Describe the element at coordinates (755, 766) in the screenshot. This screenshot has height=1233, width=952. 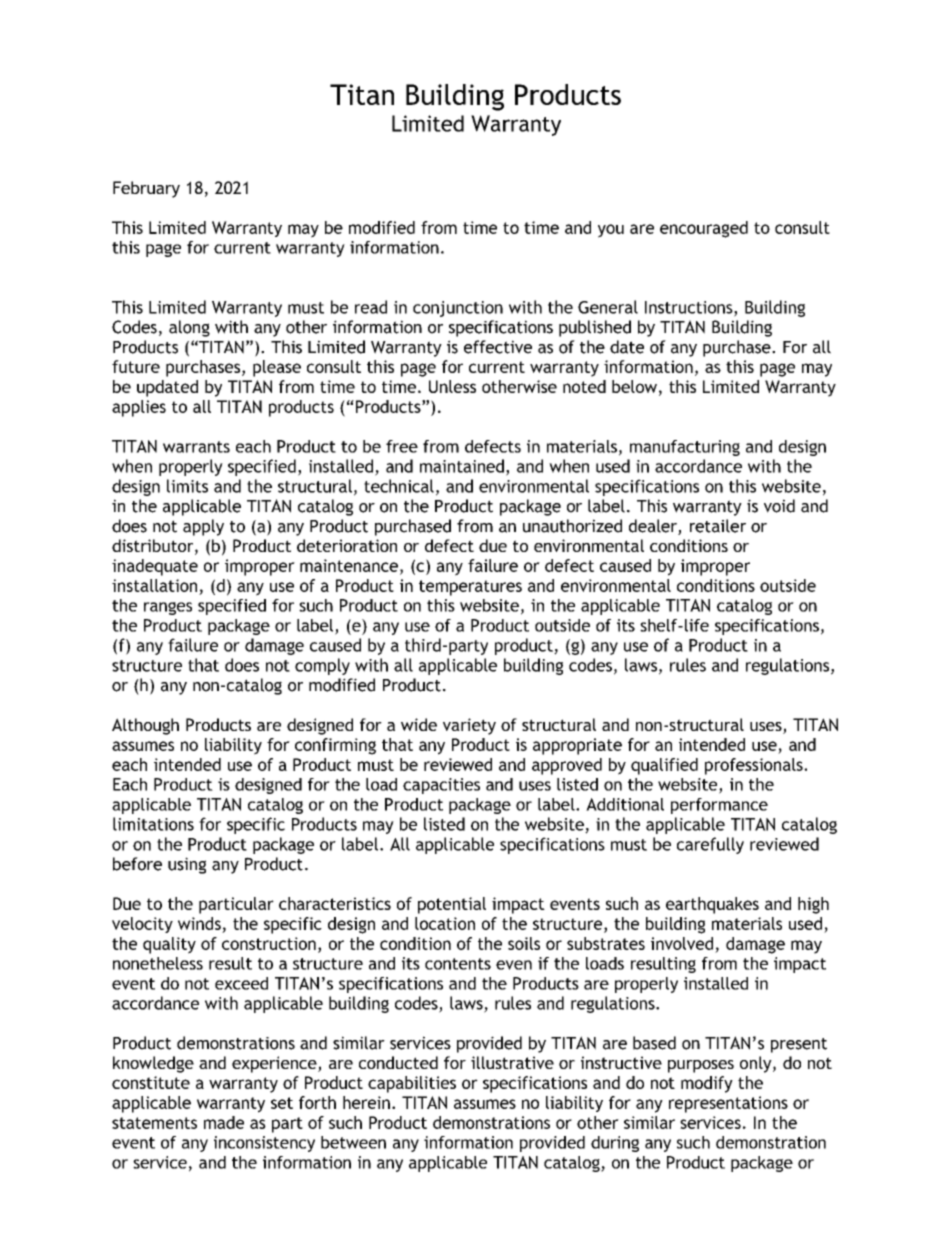
I see `professionals` at that location.
